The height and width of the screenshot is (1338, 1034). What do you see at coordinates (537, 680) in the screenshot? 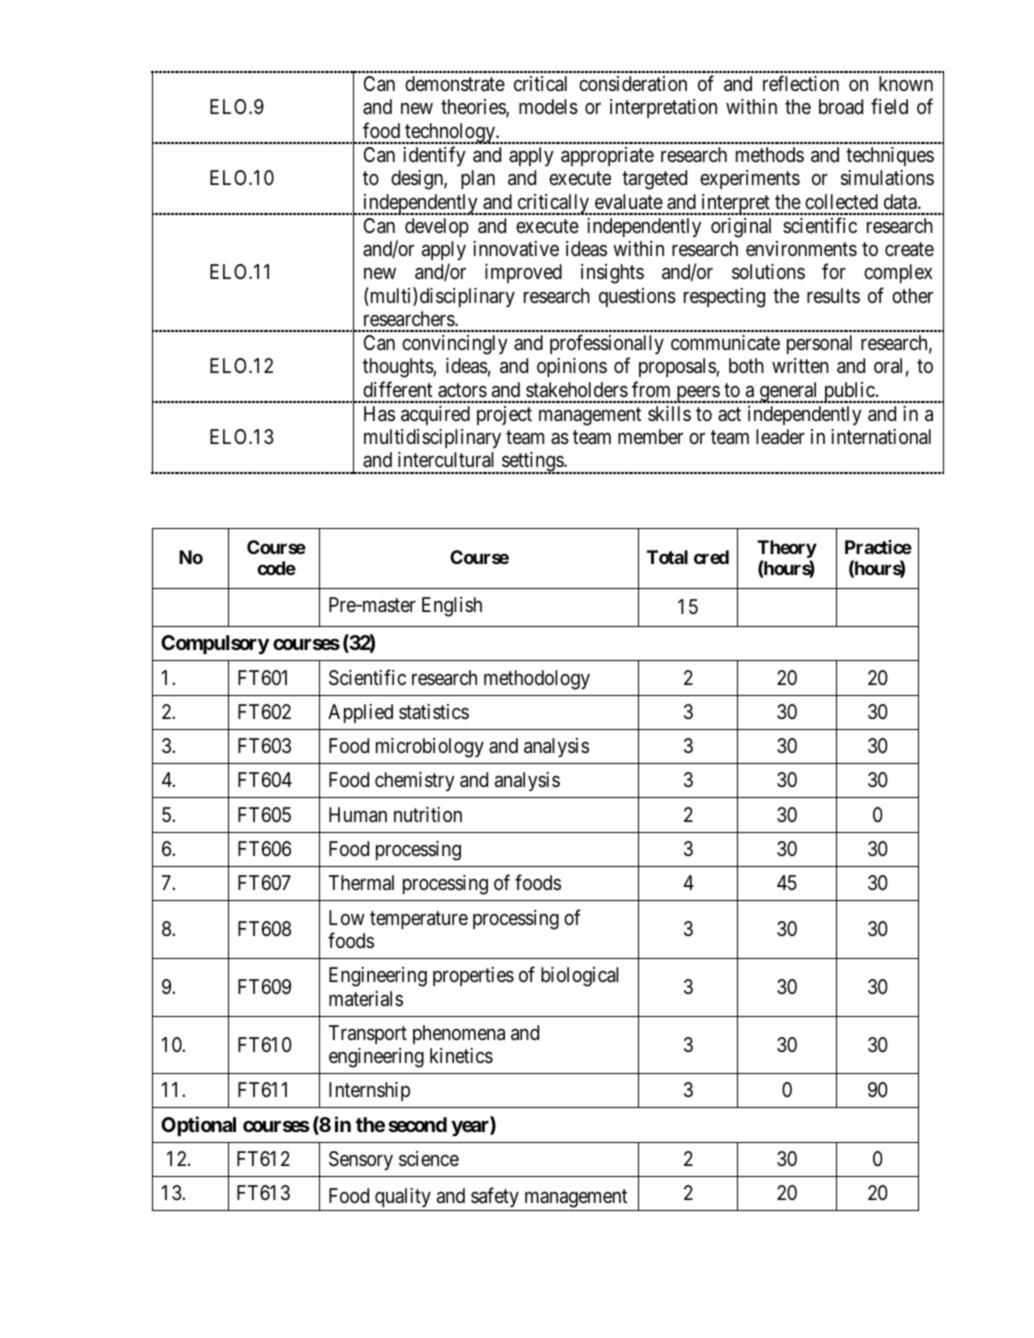
I see `methodology` at bounding box center [537, 680].
